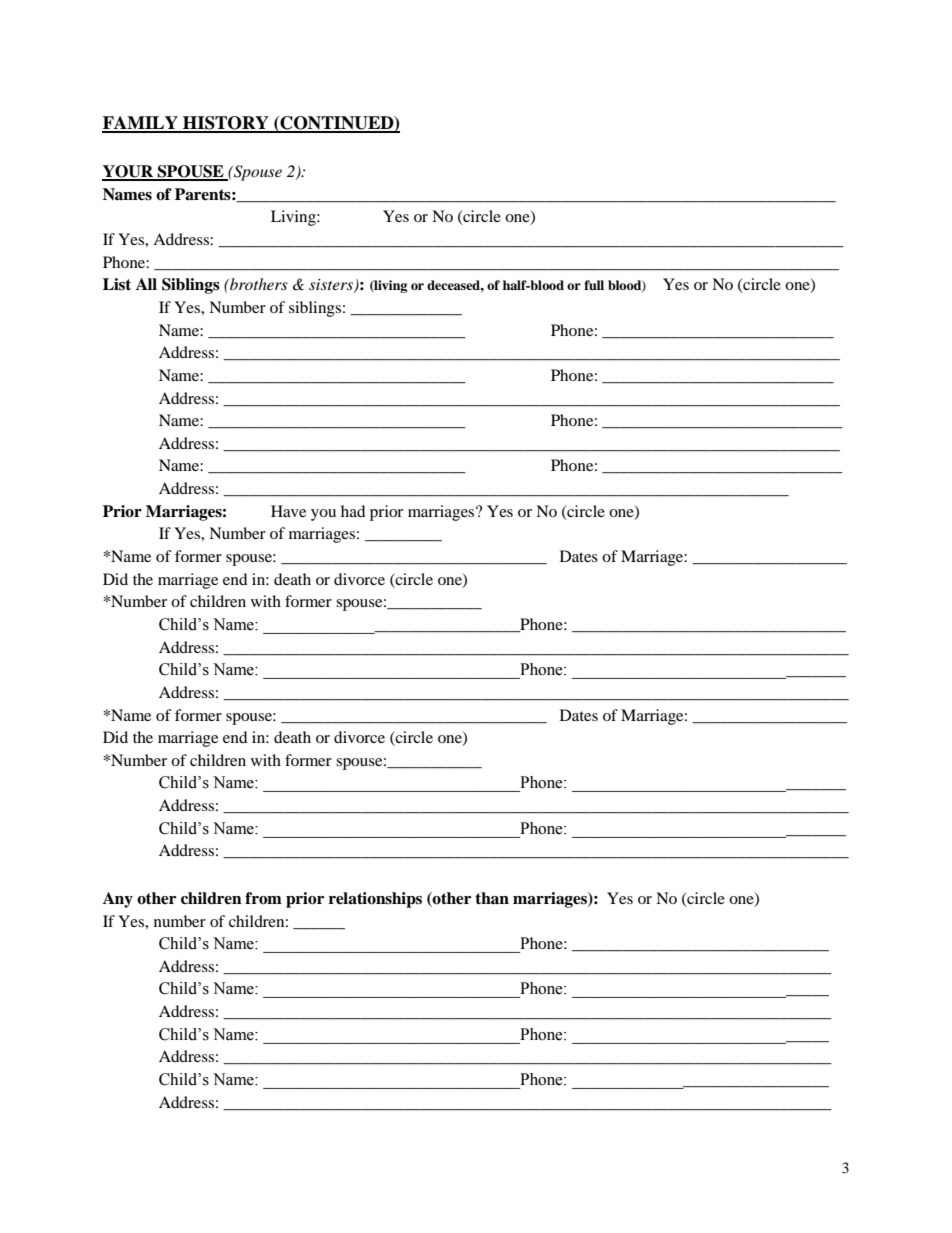  What do you see at coordinates (492, 898) in the screenshot?
I see `than` at bounding box center [492, 898].
